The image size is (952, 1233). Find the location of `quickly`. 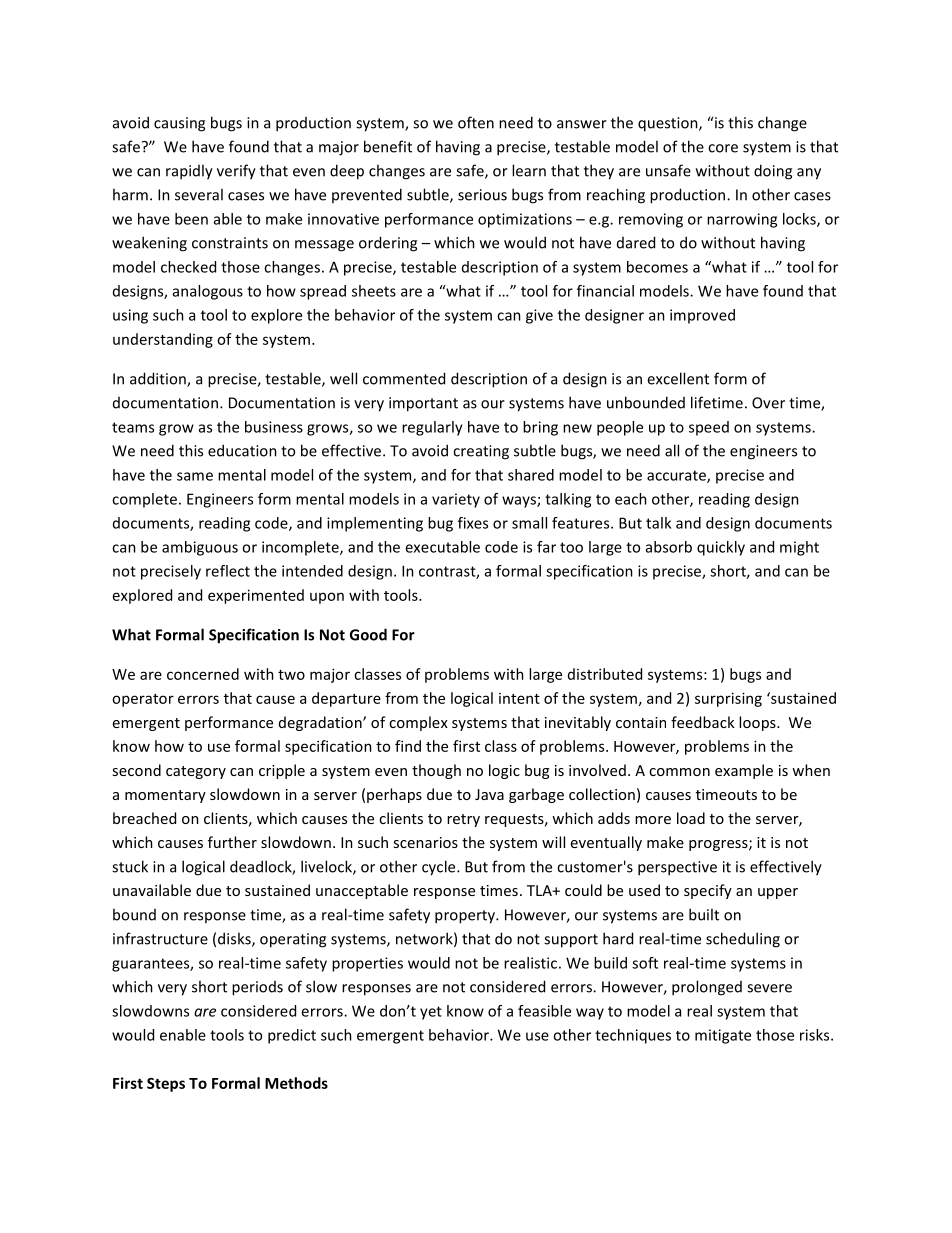

quickly is located at coordinates (721, 548).
